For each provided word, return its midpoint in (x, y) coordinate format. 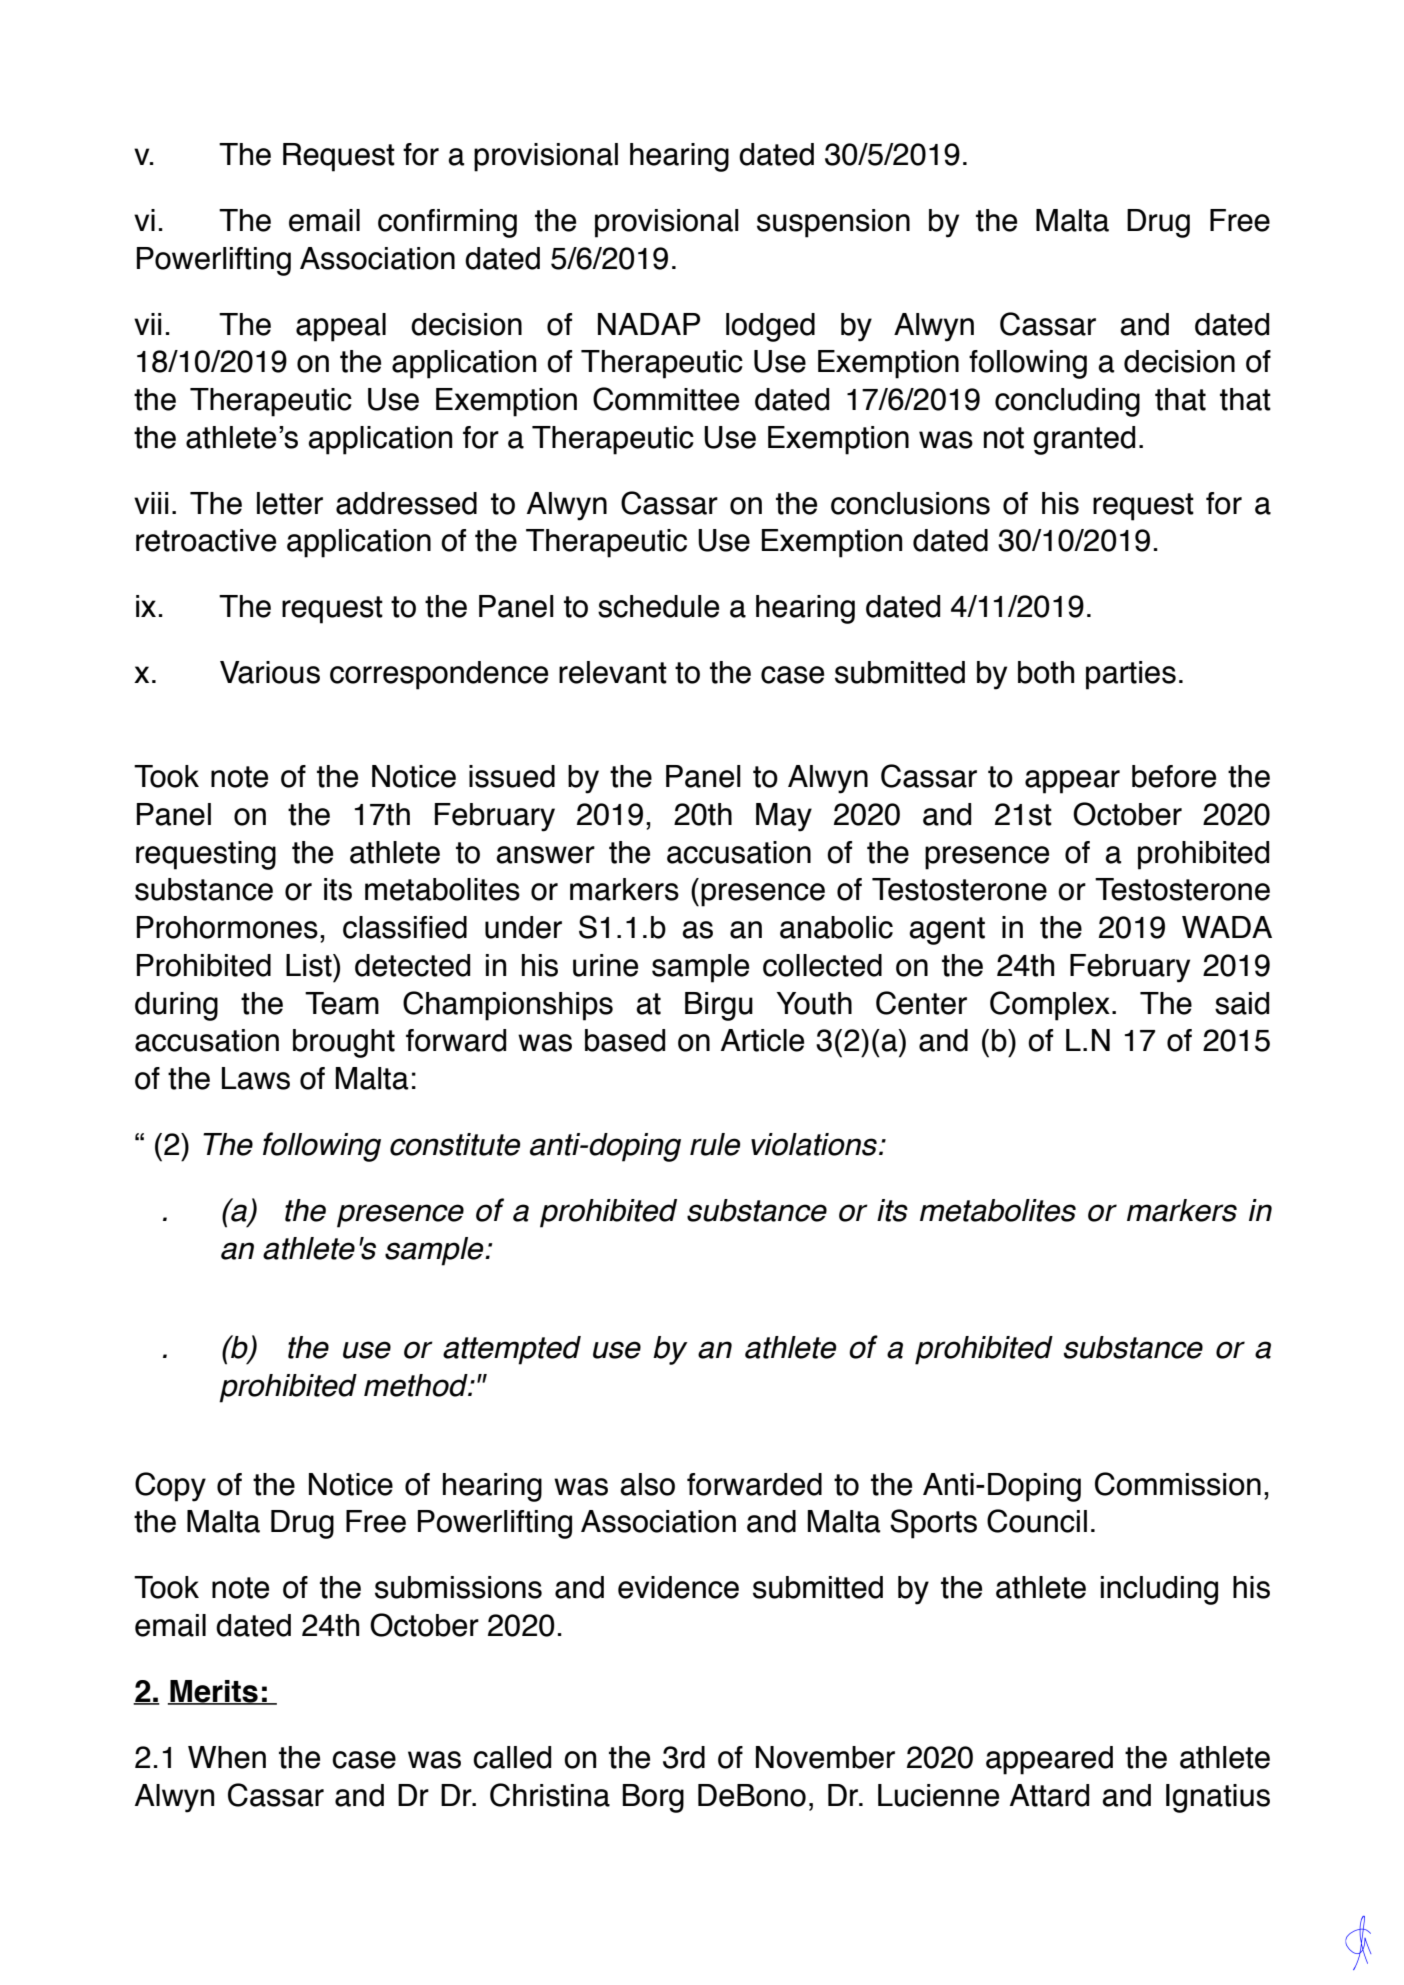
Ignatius (1218, 1798)
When (227, 1757)
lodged (770, 327)
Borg (653, 1798)
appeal (341, 327)
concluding (1067, 402)
